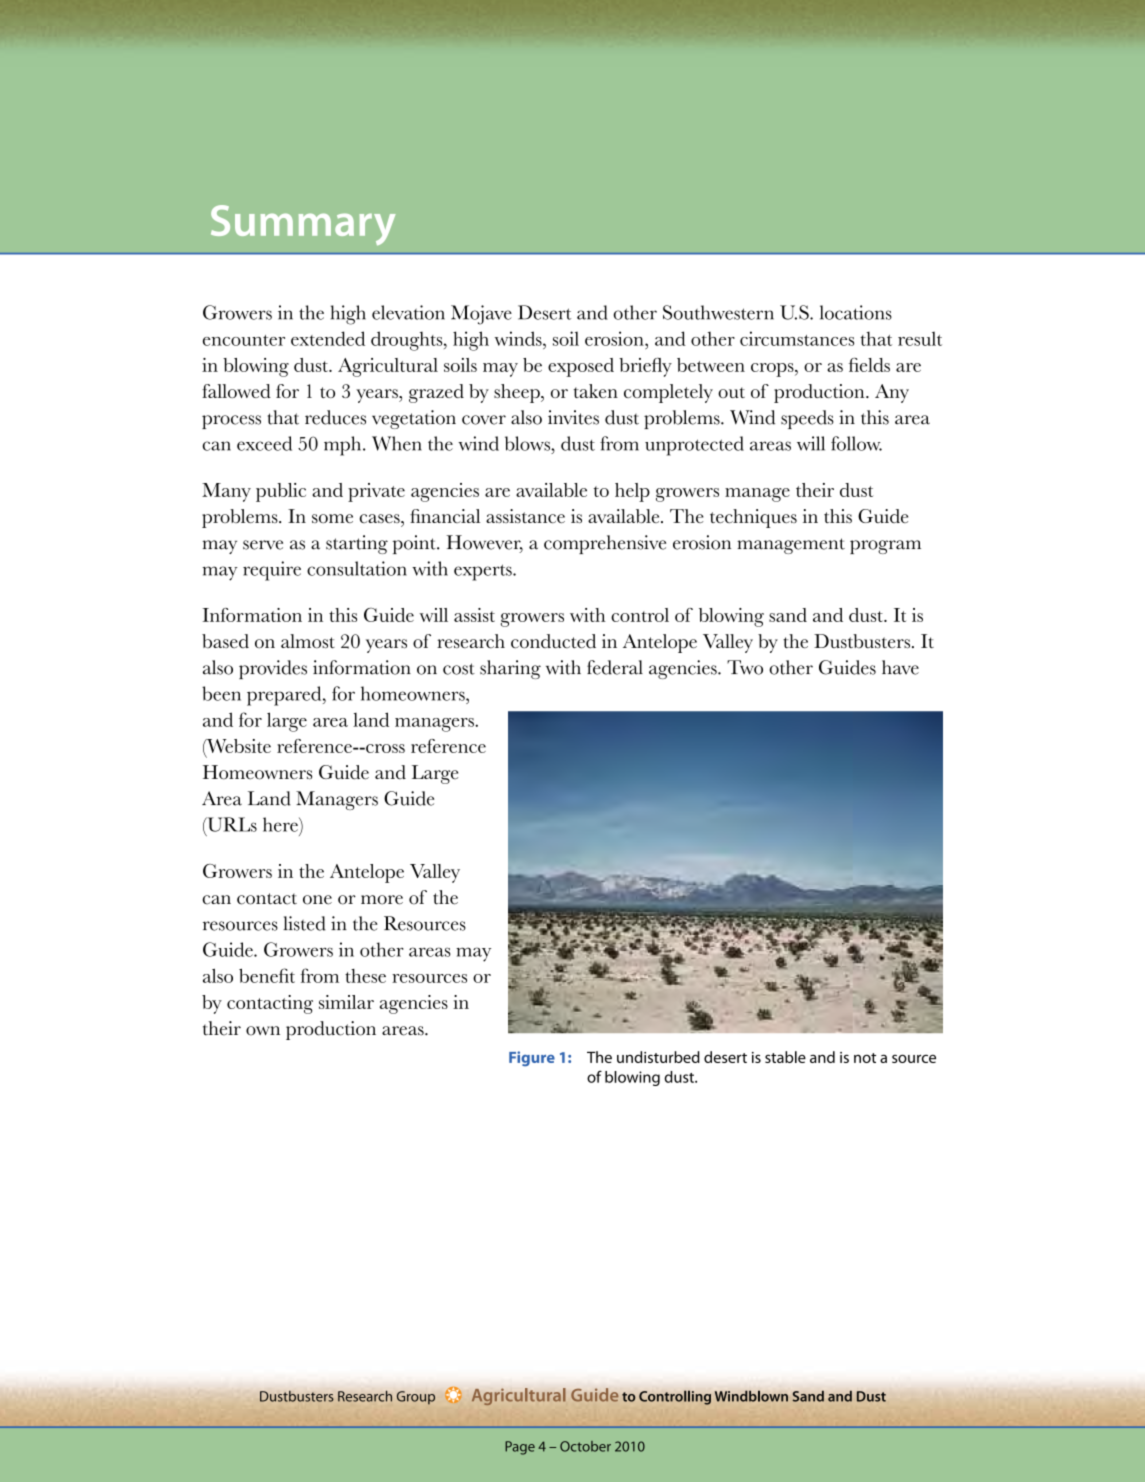 This document has height=1482, width=1145. Describe the element at coordinates (585, 1446) in the document. I see `October` at that location.
